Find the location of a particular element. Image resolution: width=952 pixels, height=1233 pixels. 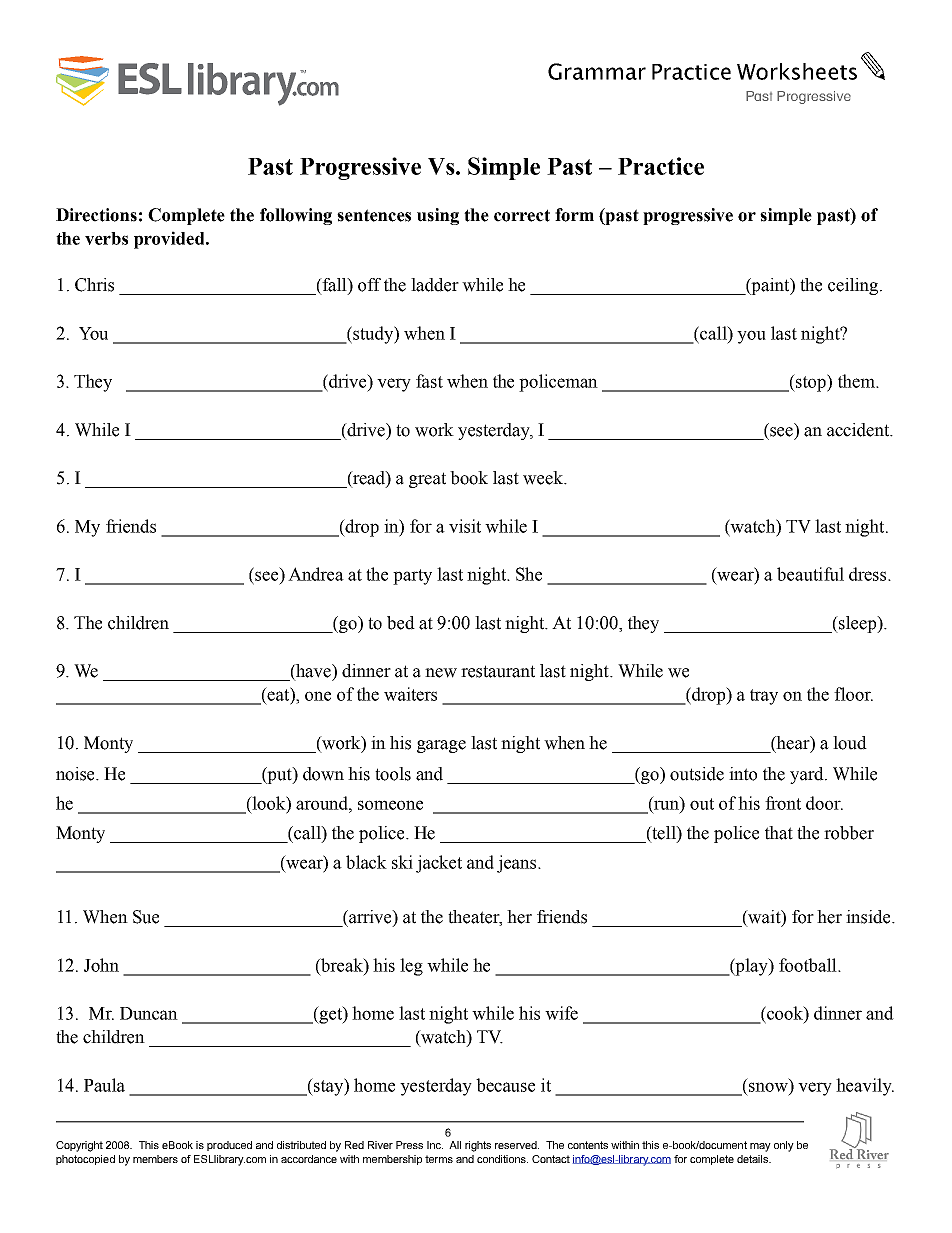

beautiful is located at coordinates (810, 574).
